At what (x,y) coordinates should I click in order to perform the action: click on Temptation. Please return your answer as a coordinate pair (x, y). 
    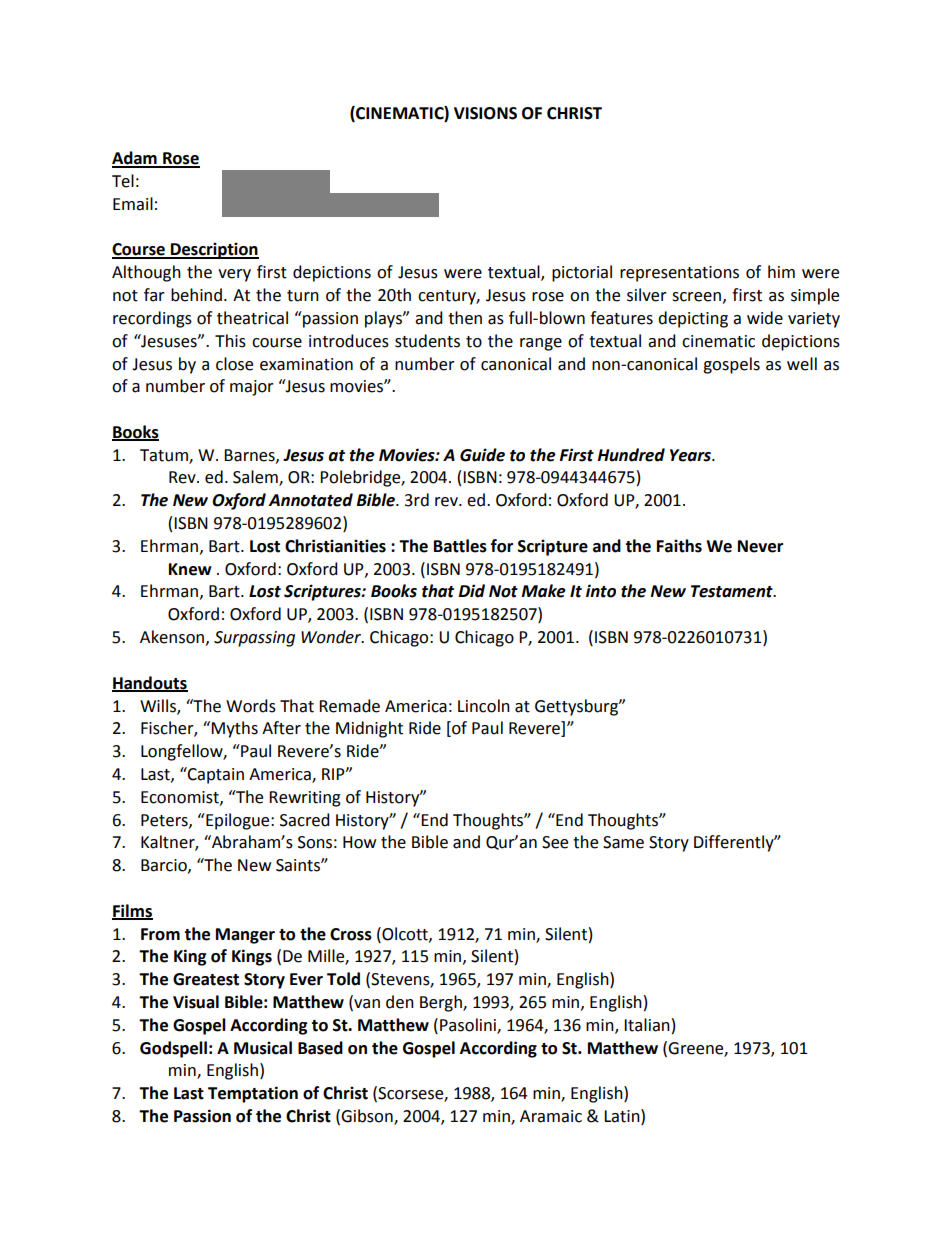
    Looking at the image, I should click on (253, 1094).
